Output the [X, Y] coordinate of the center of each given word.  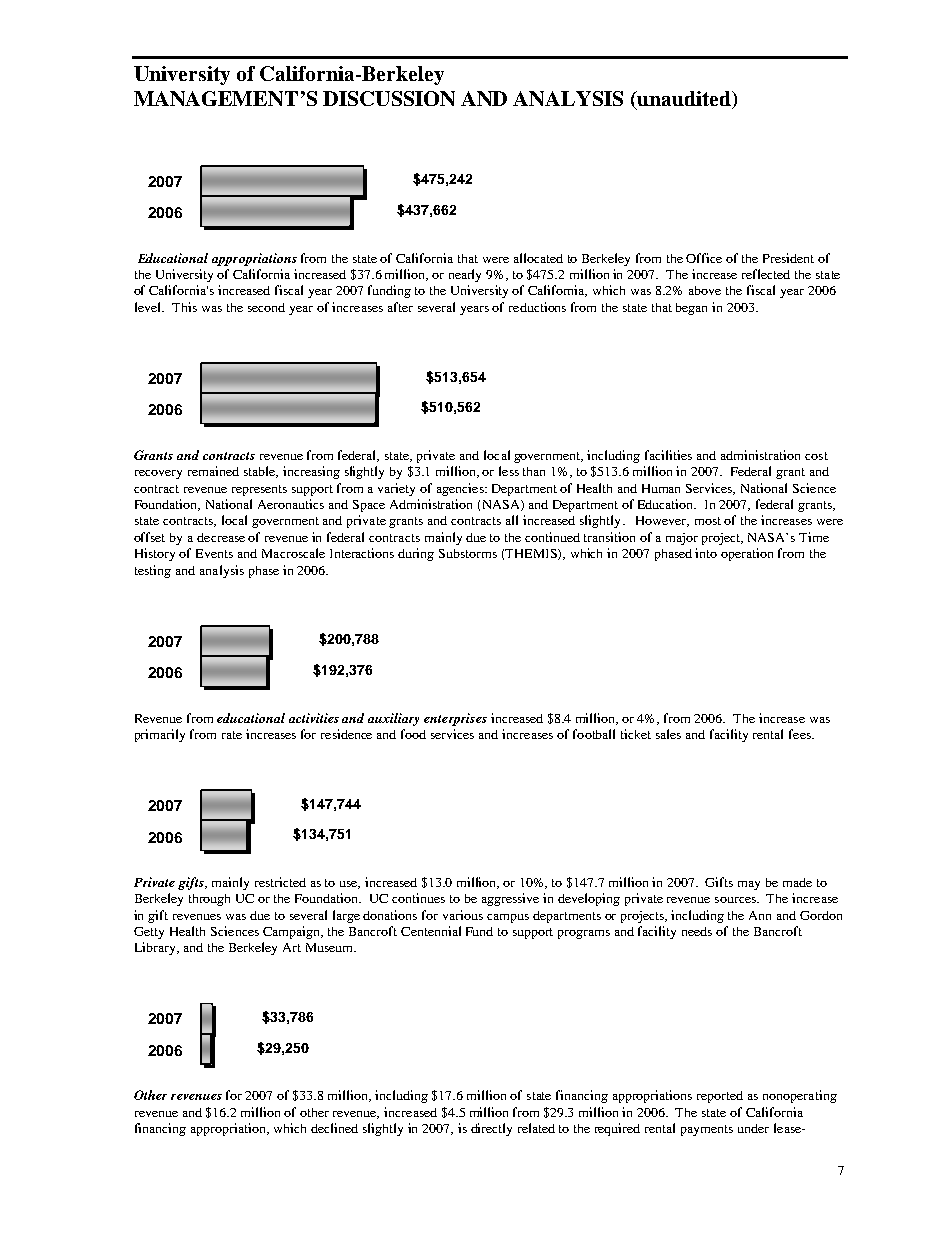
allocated [538, 258]
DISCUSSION [389, 98]
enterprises [455, 719]
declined [334, 1128]
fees [801, 734]
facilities [668, 455]
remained [213, 471]
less [509, 471]
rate [232, 735]
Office [704, 258]
